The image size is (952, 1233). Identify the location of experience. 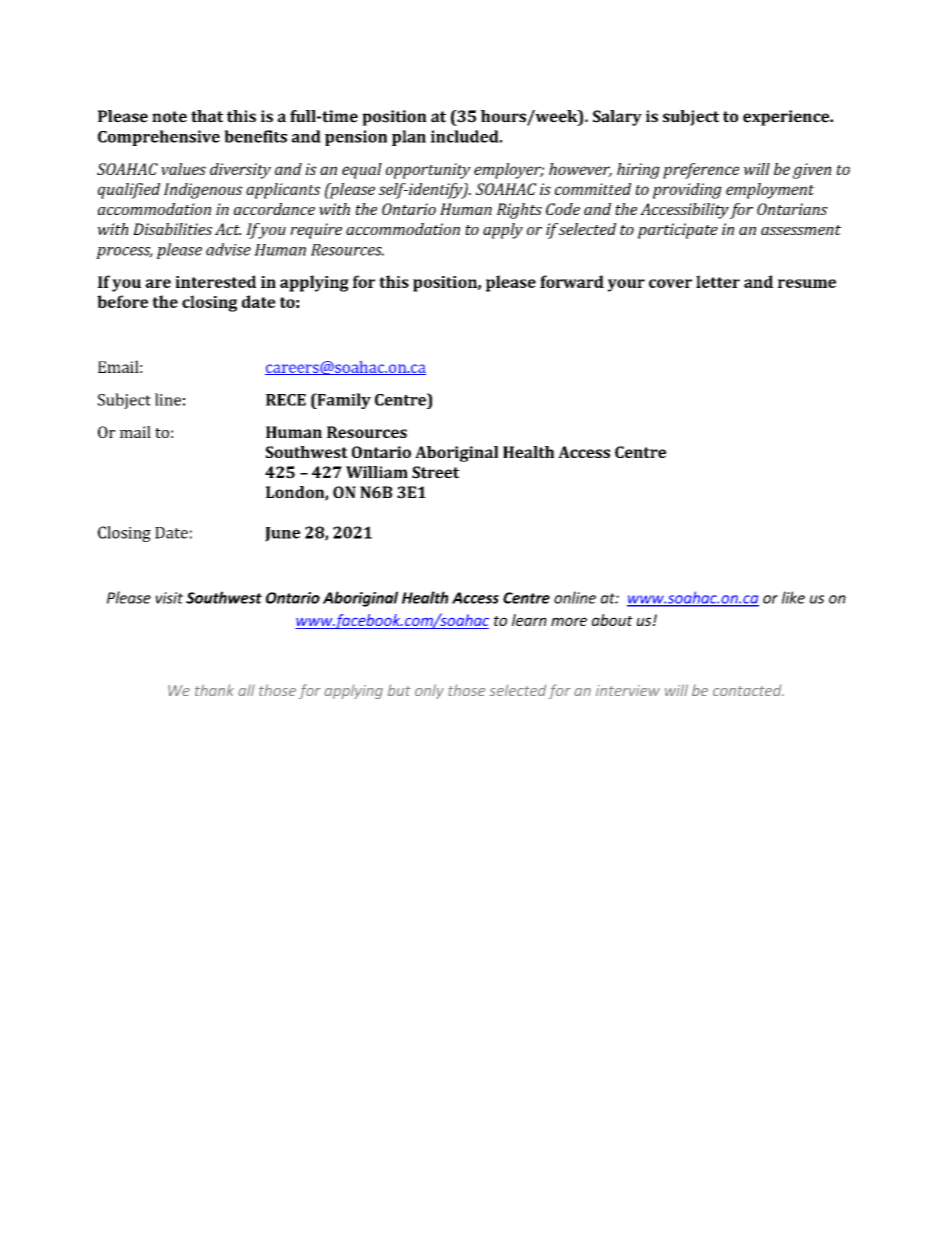
(787, 118).
